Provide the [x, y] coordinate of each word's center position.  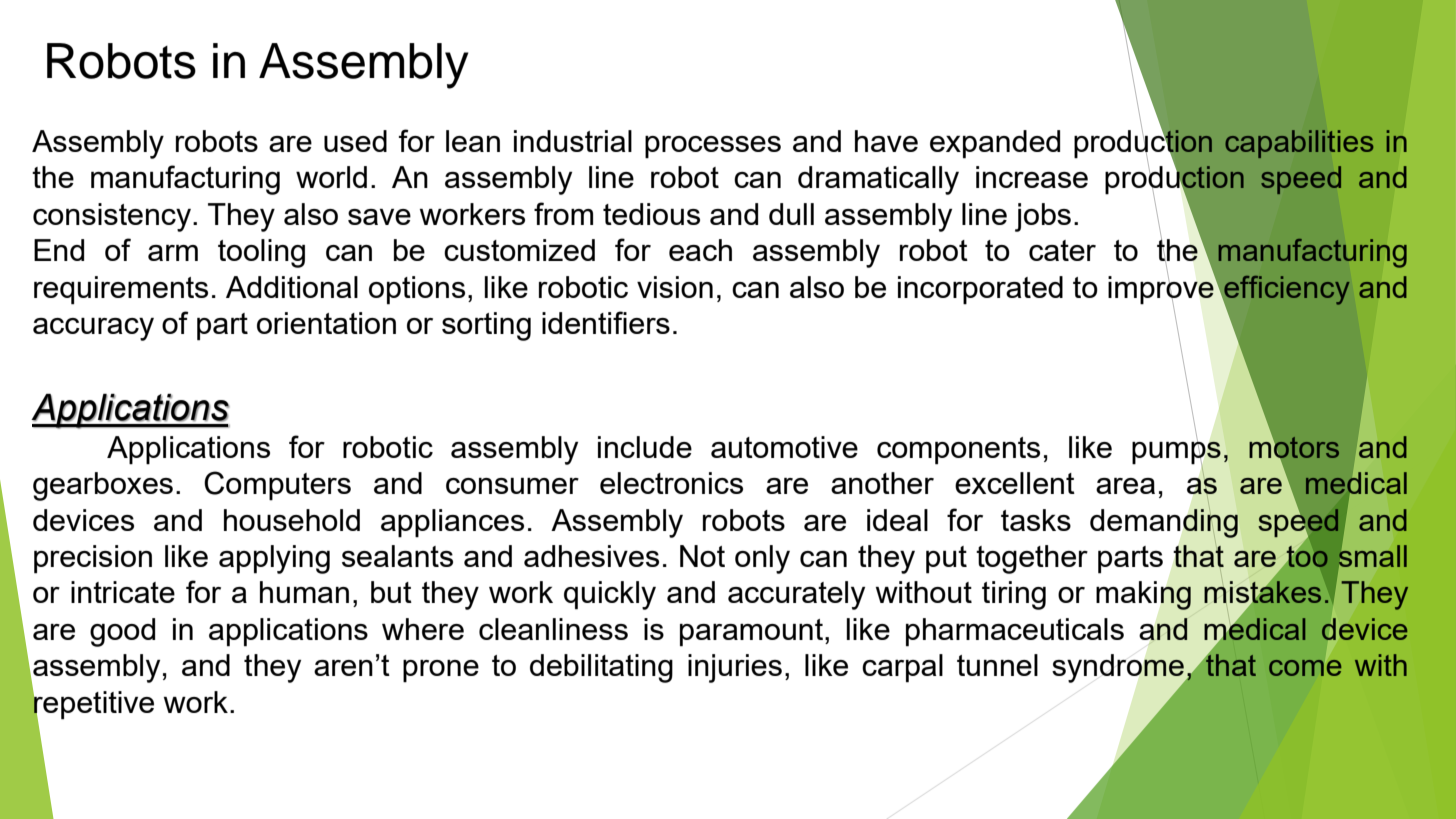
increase [1032, 177]
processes [713, 147]
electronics [671, 483]
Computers [277, 486]
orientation [326, 323]
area [1125, 486]
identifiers [606, 322]
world [331, 177]
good [122, 632]
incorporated [980, 290]
